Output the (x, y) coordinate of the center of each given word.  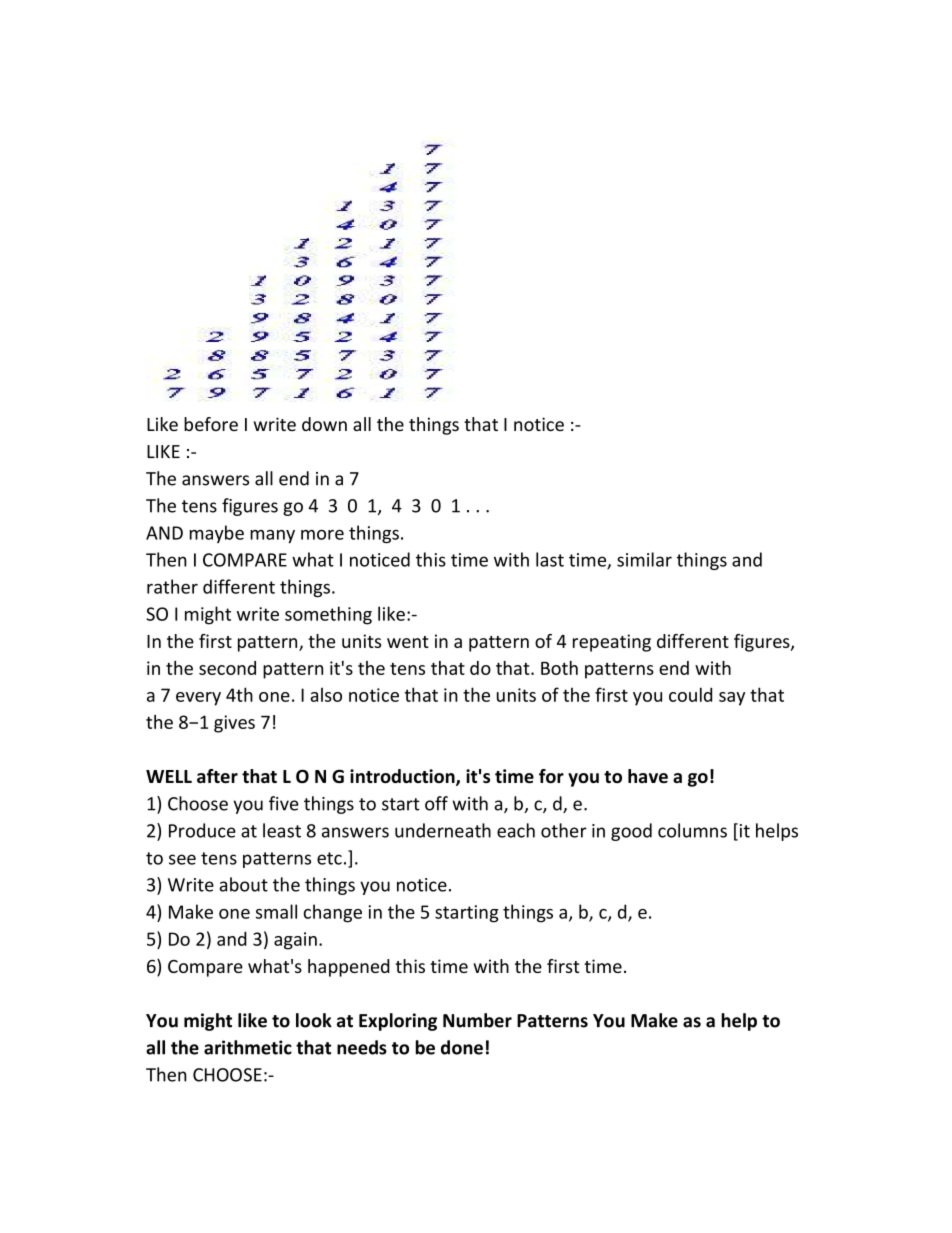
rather (172, 586)
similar (644, 559)
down (324, 424)
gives (234, 724)
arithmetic (248, 1047)
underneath (443, 830)
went (408, 642)
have (648, 776)
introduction (403, 777)
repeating (612, 643)
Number (477, 1020)
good (631, 832)
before (211, 424)
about (243, 884)
